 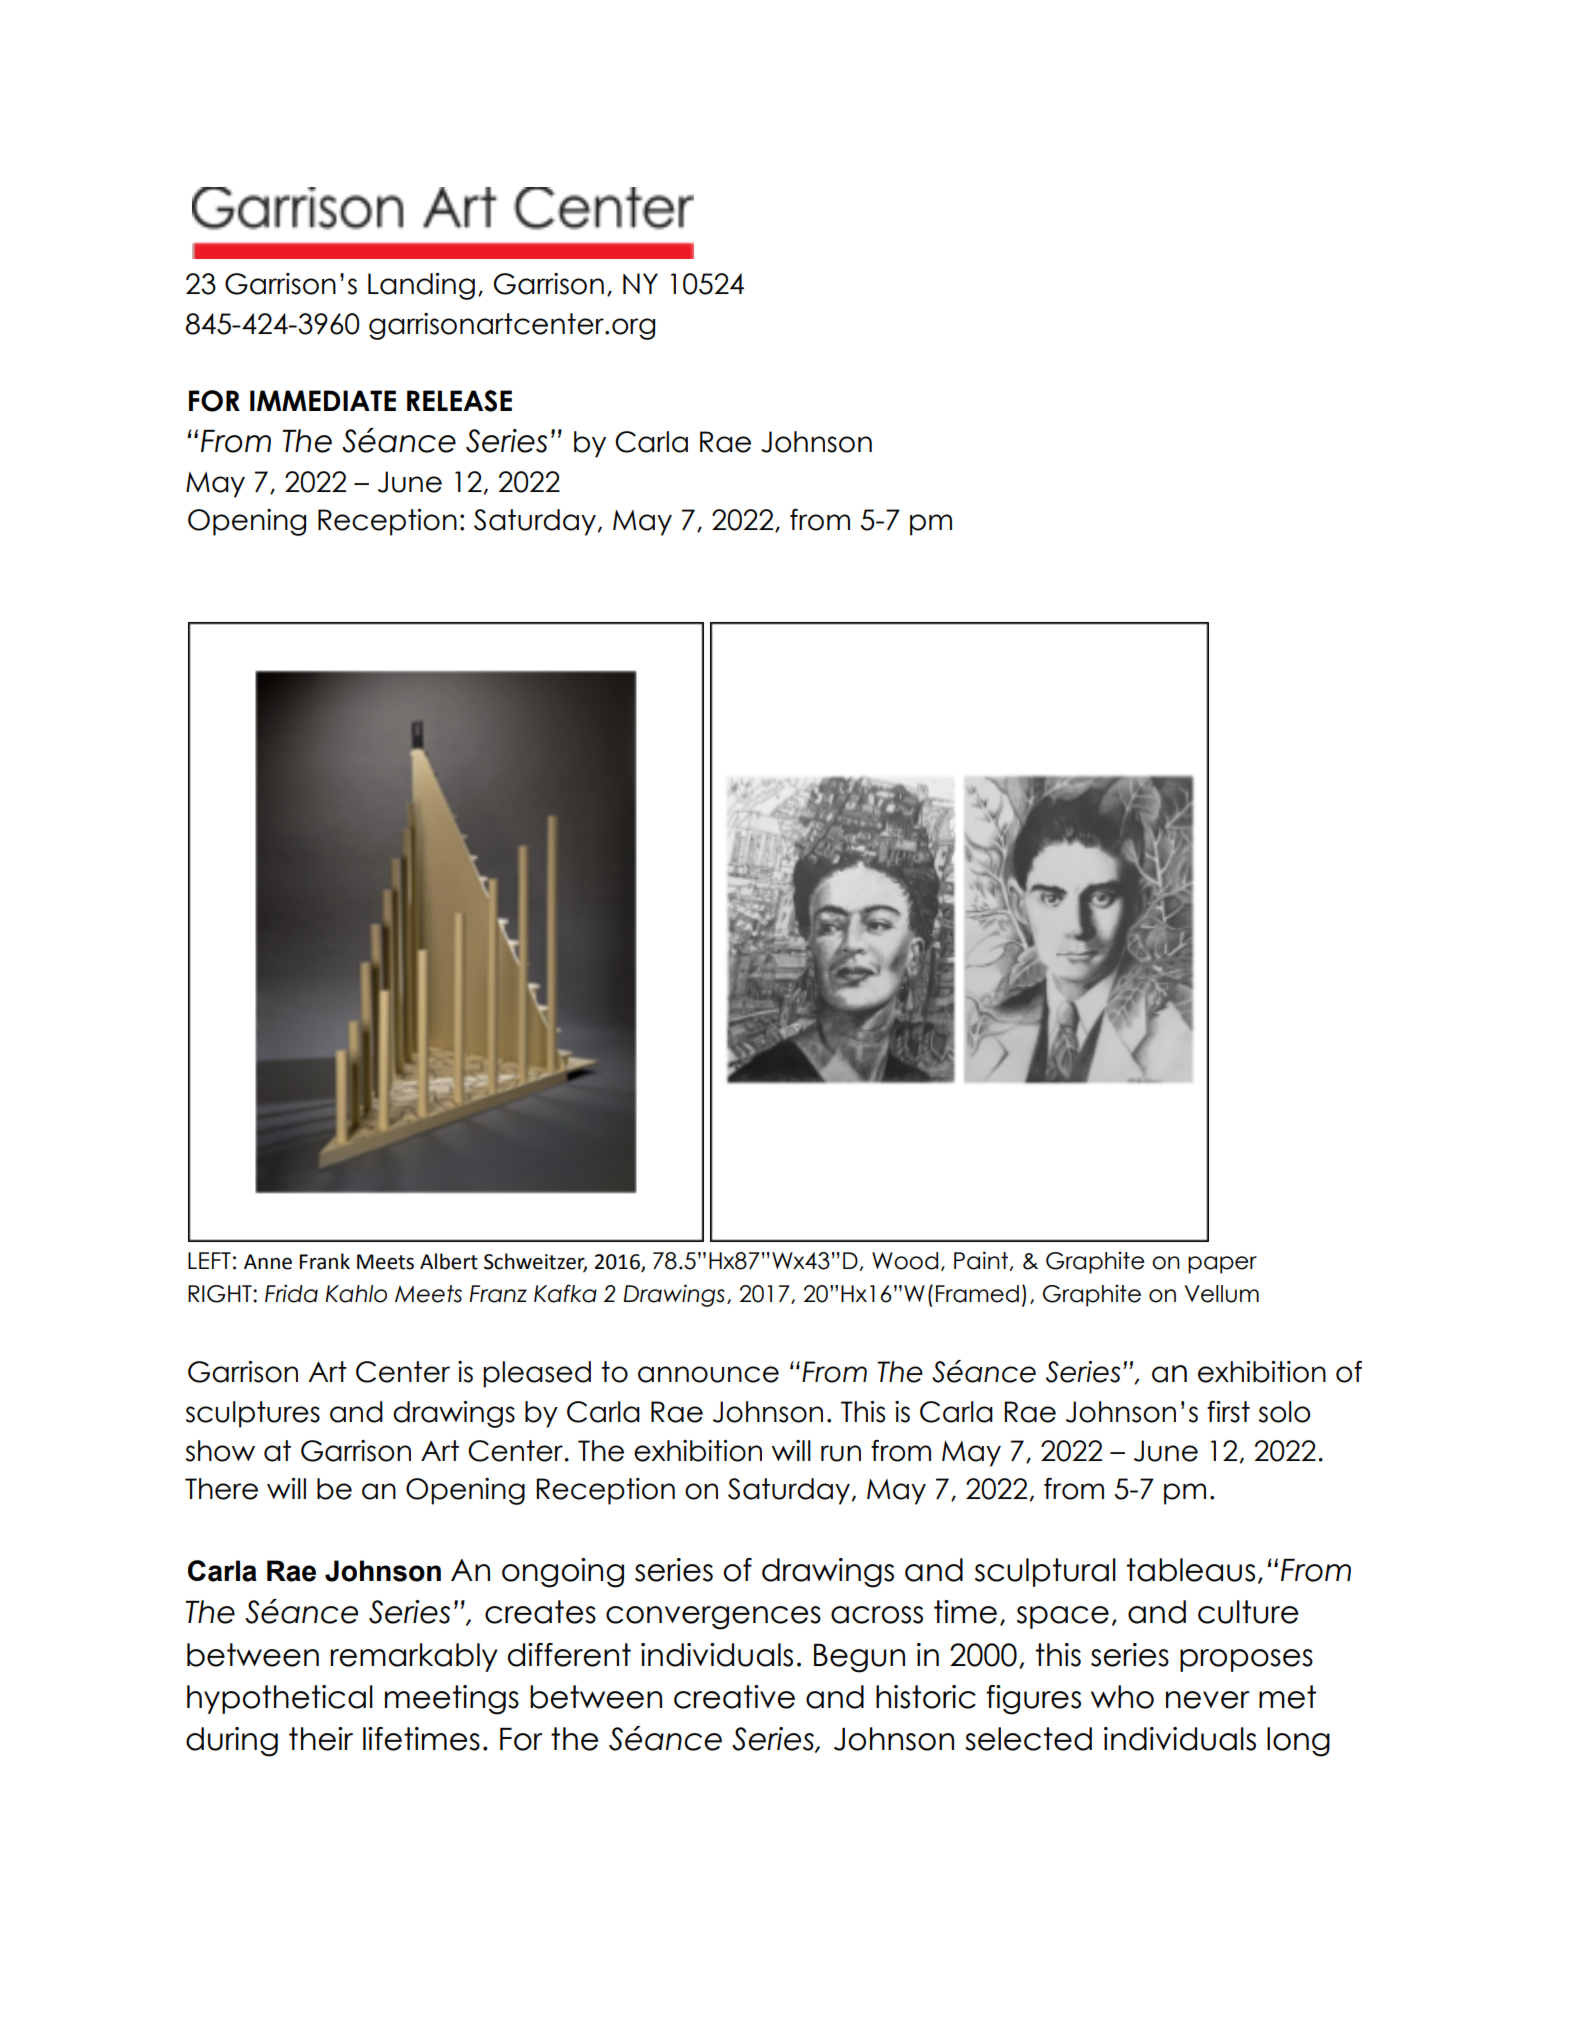 What do you see at coordinates (1222, 1294) in the document?
I see `Vellum` at bounding box center [1222, 1294].
